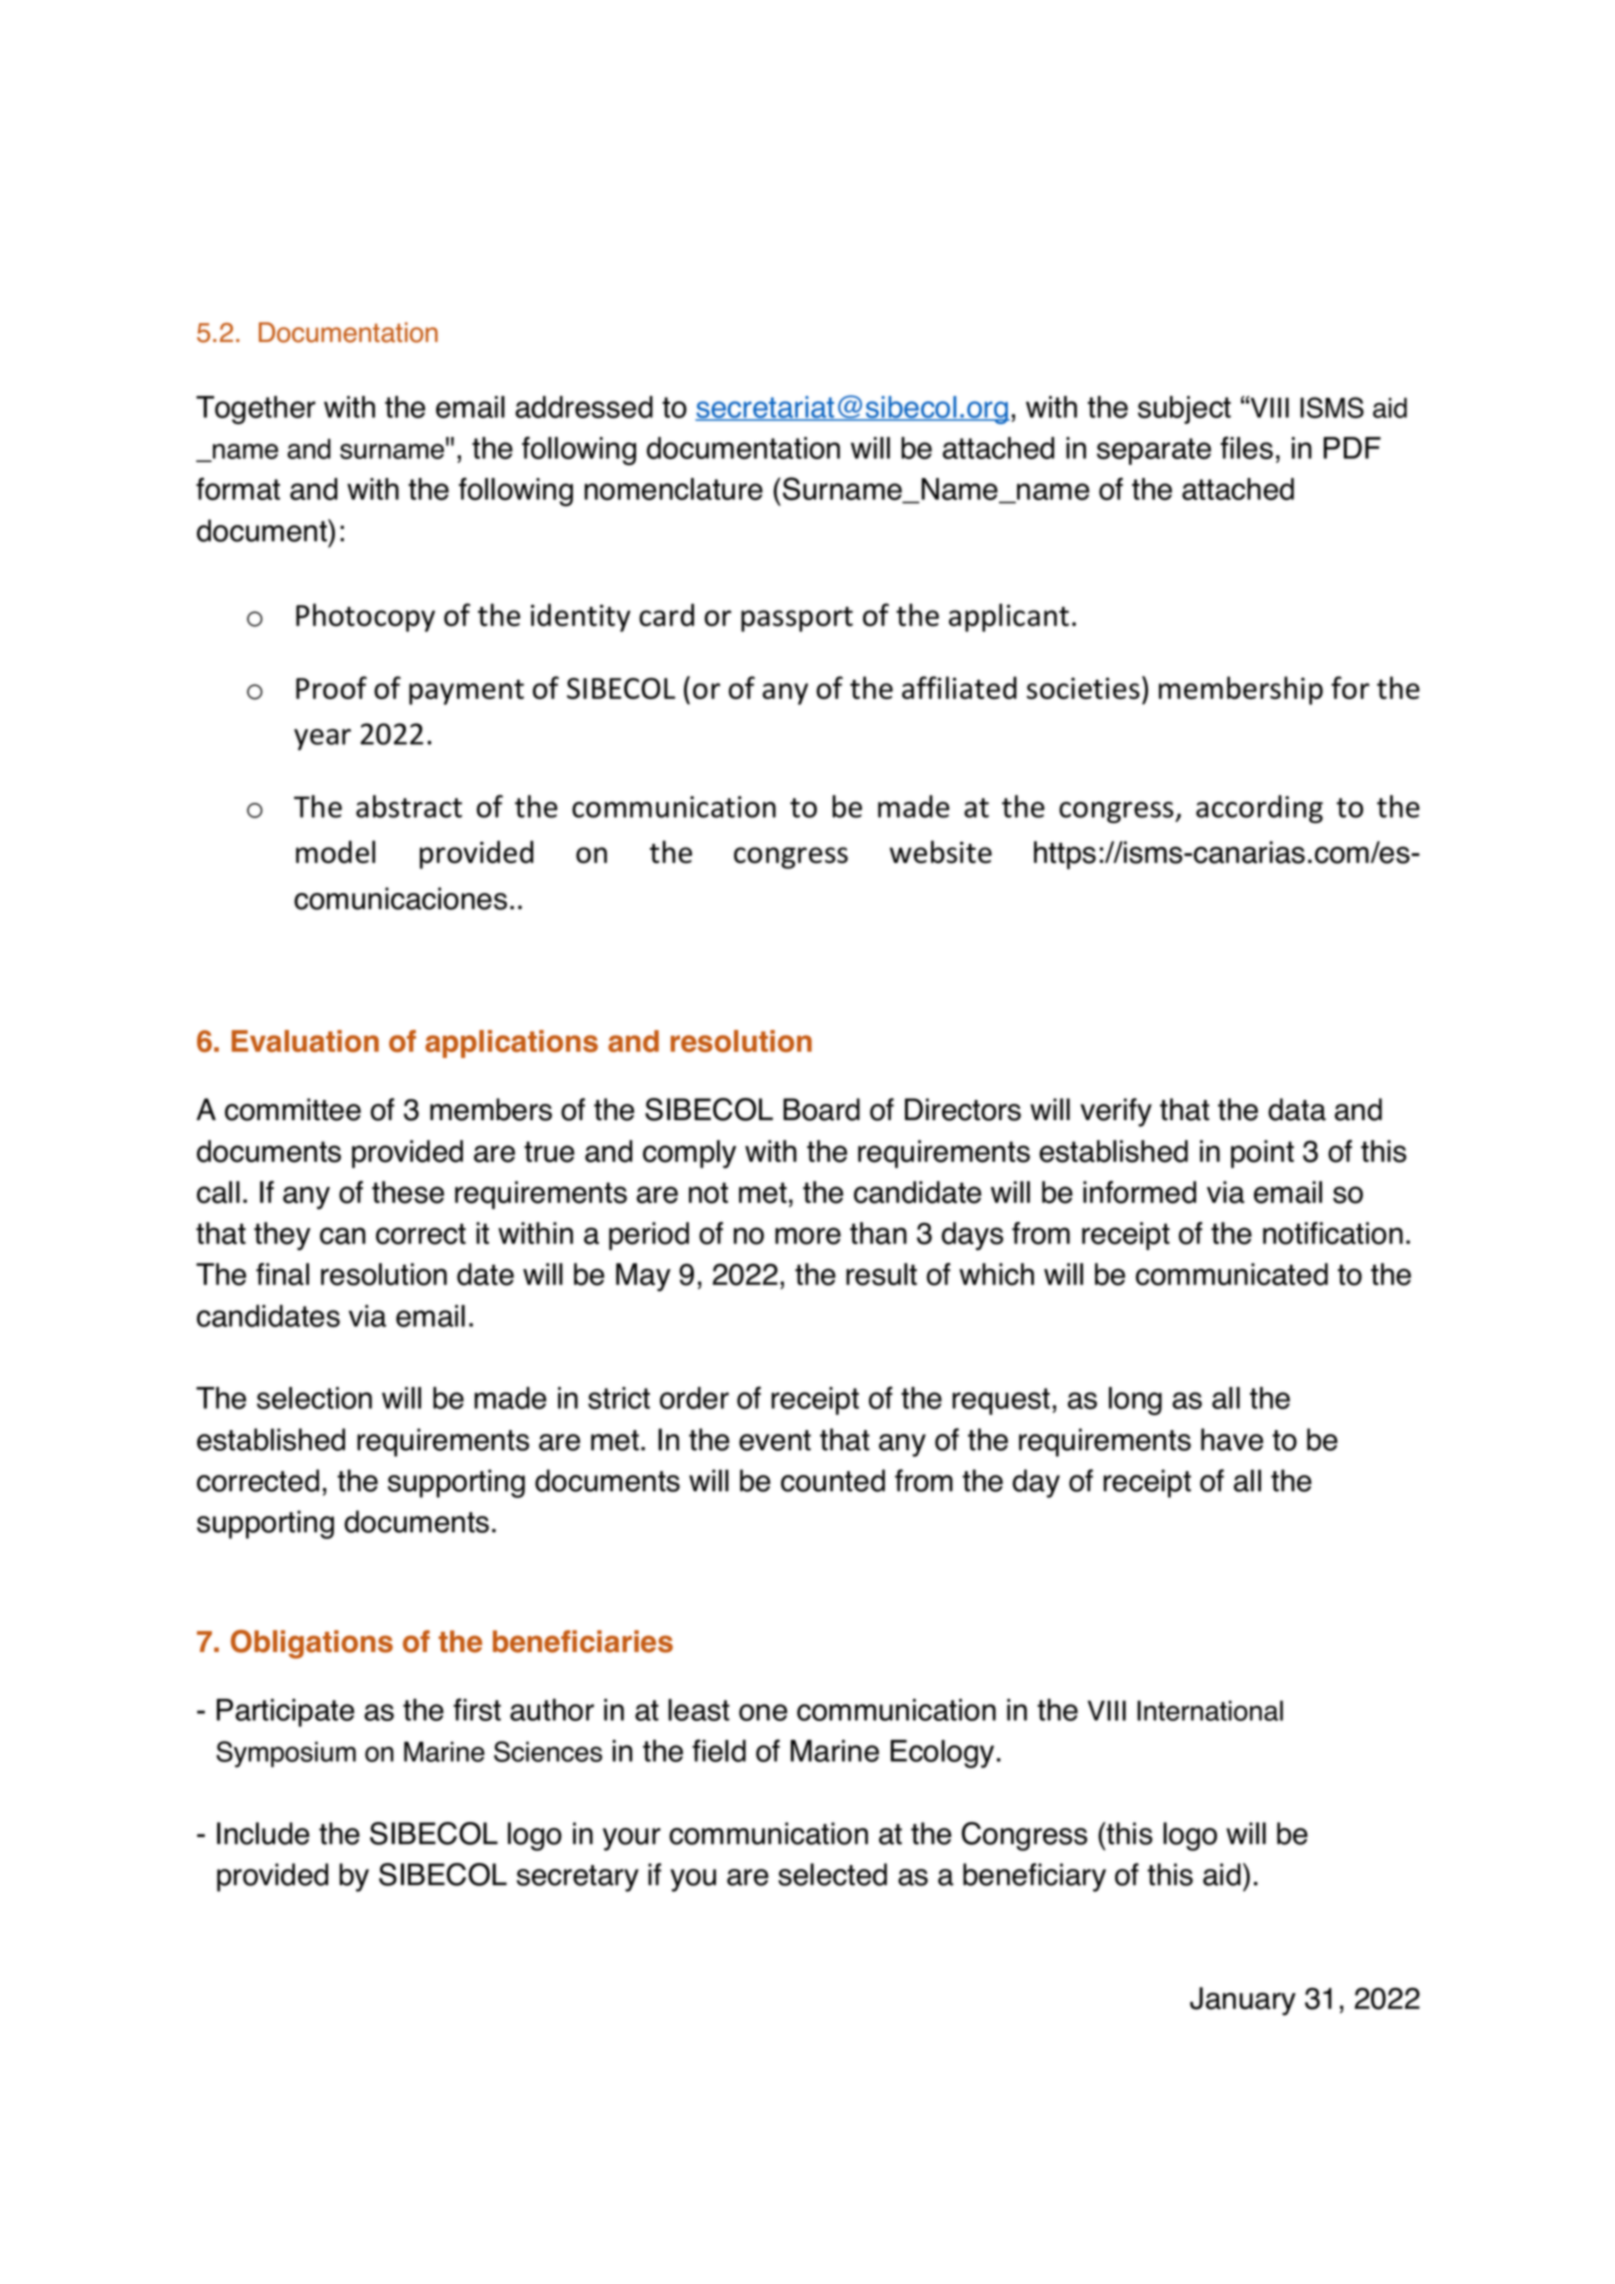 The height and width of the screenshot is (2284, 1615). Describe the element at coordinates (263, 1833) in the screenshot. I see `Include` at that location.
